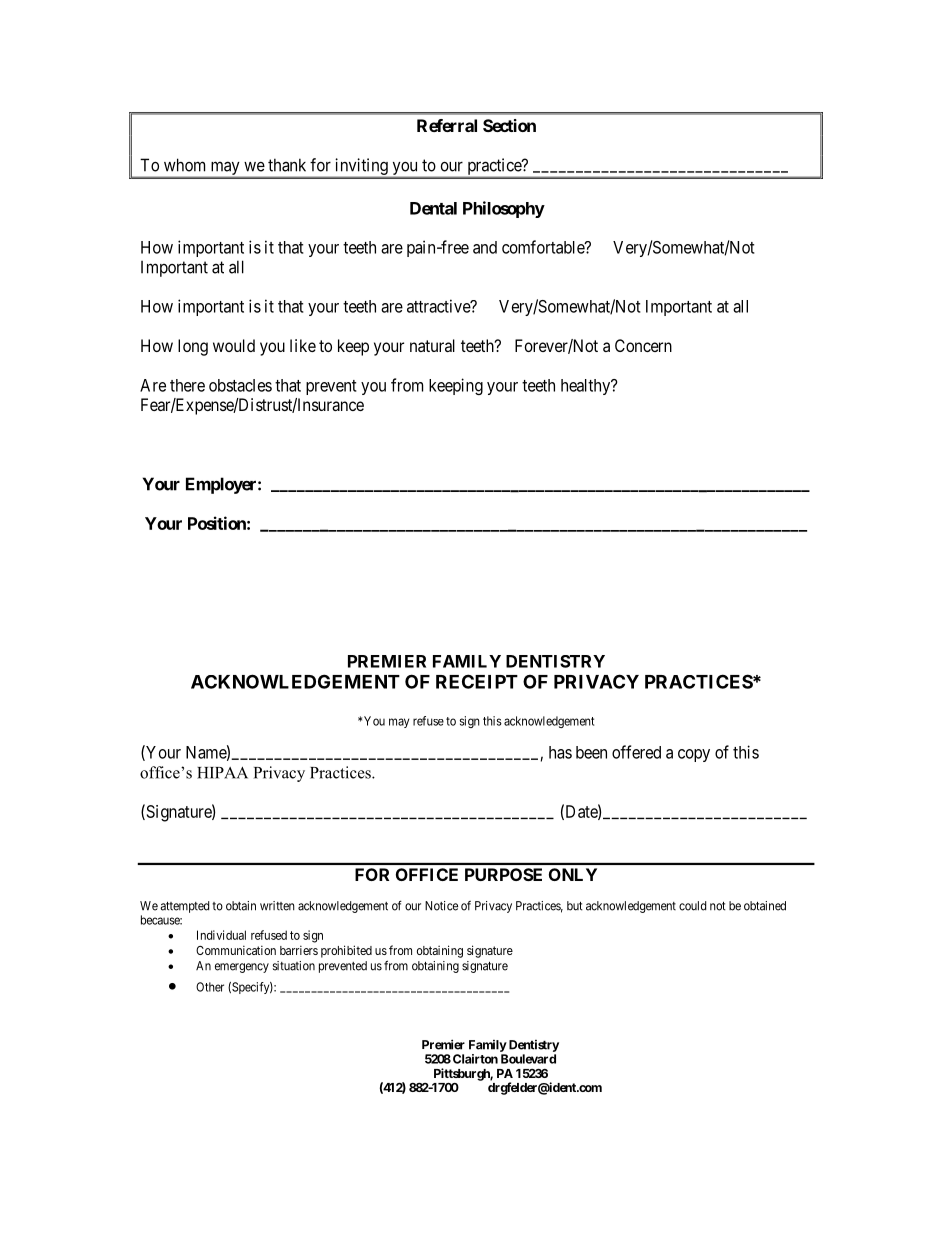  Describe the element at coordinates (447, 125) in the image. I see `Referral` at that location.
